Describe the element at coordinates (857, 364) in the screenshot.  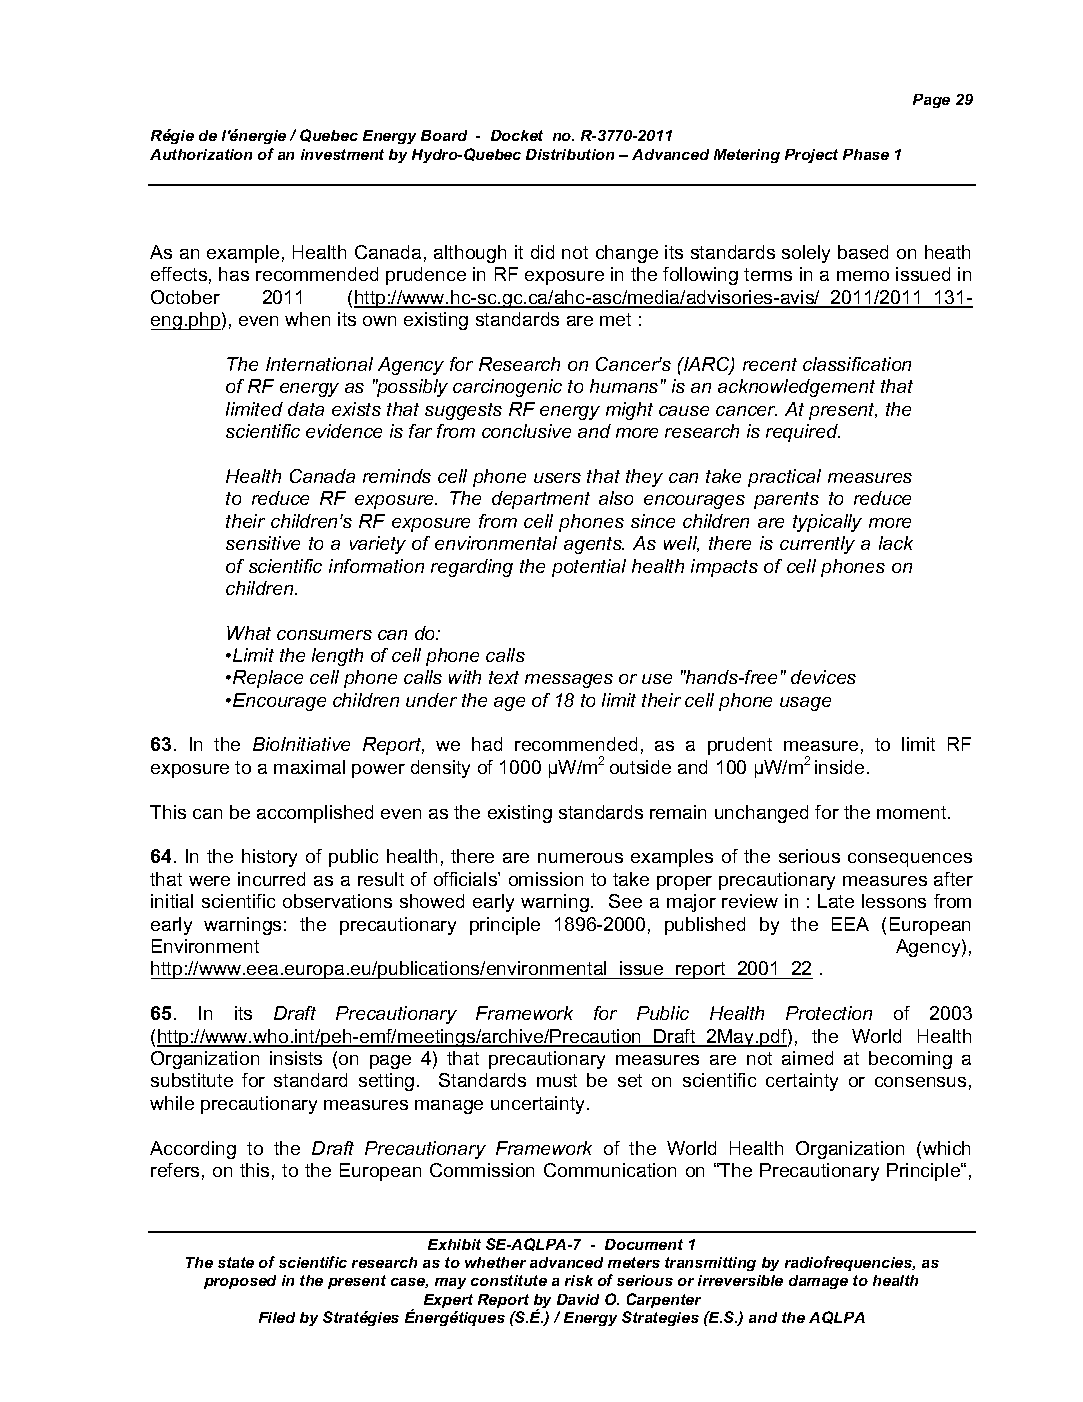
I see `classification` at that location.
